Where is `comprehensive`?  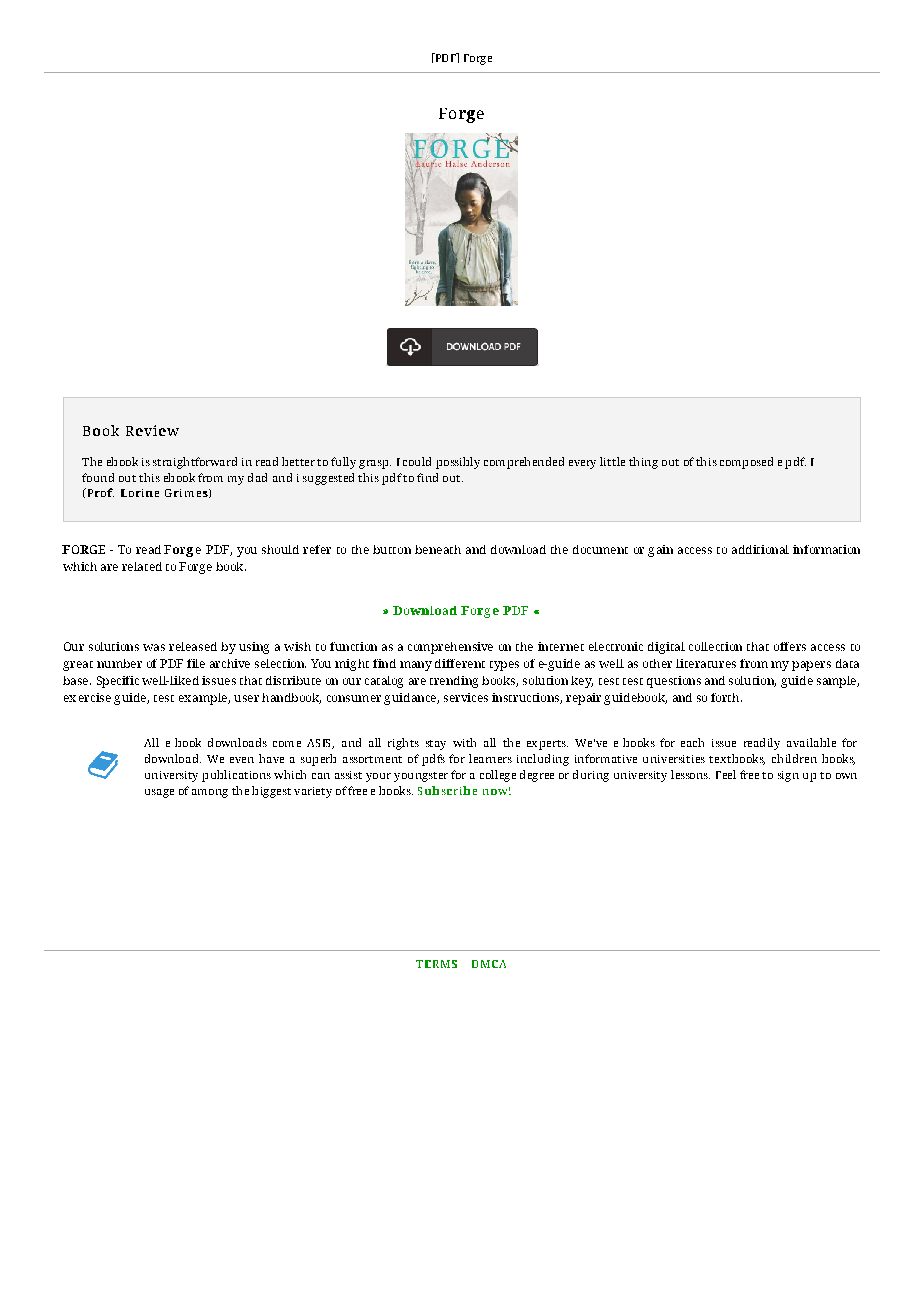 comprehensive is located at coordinates (450, 648).
